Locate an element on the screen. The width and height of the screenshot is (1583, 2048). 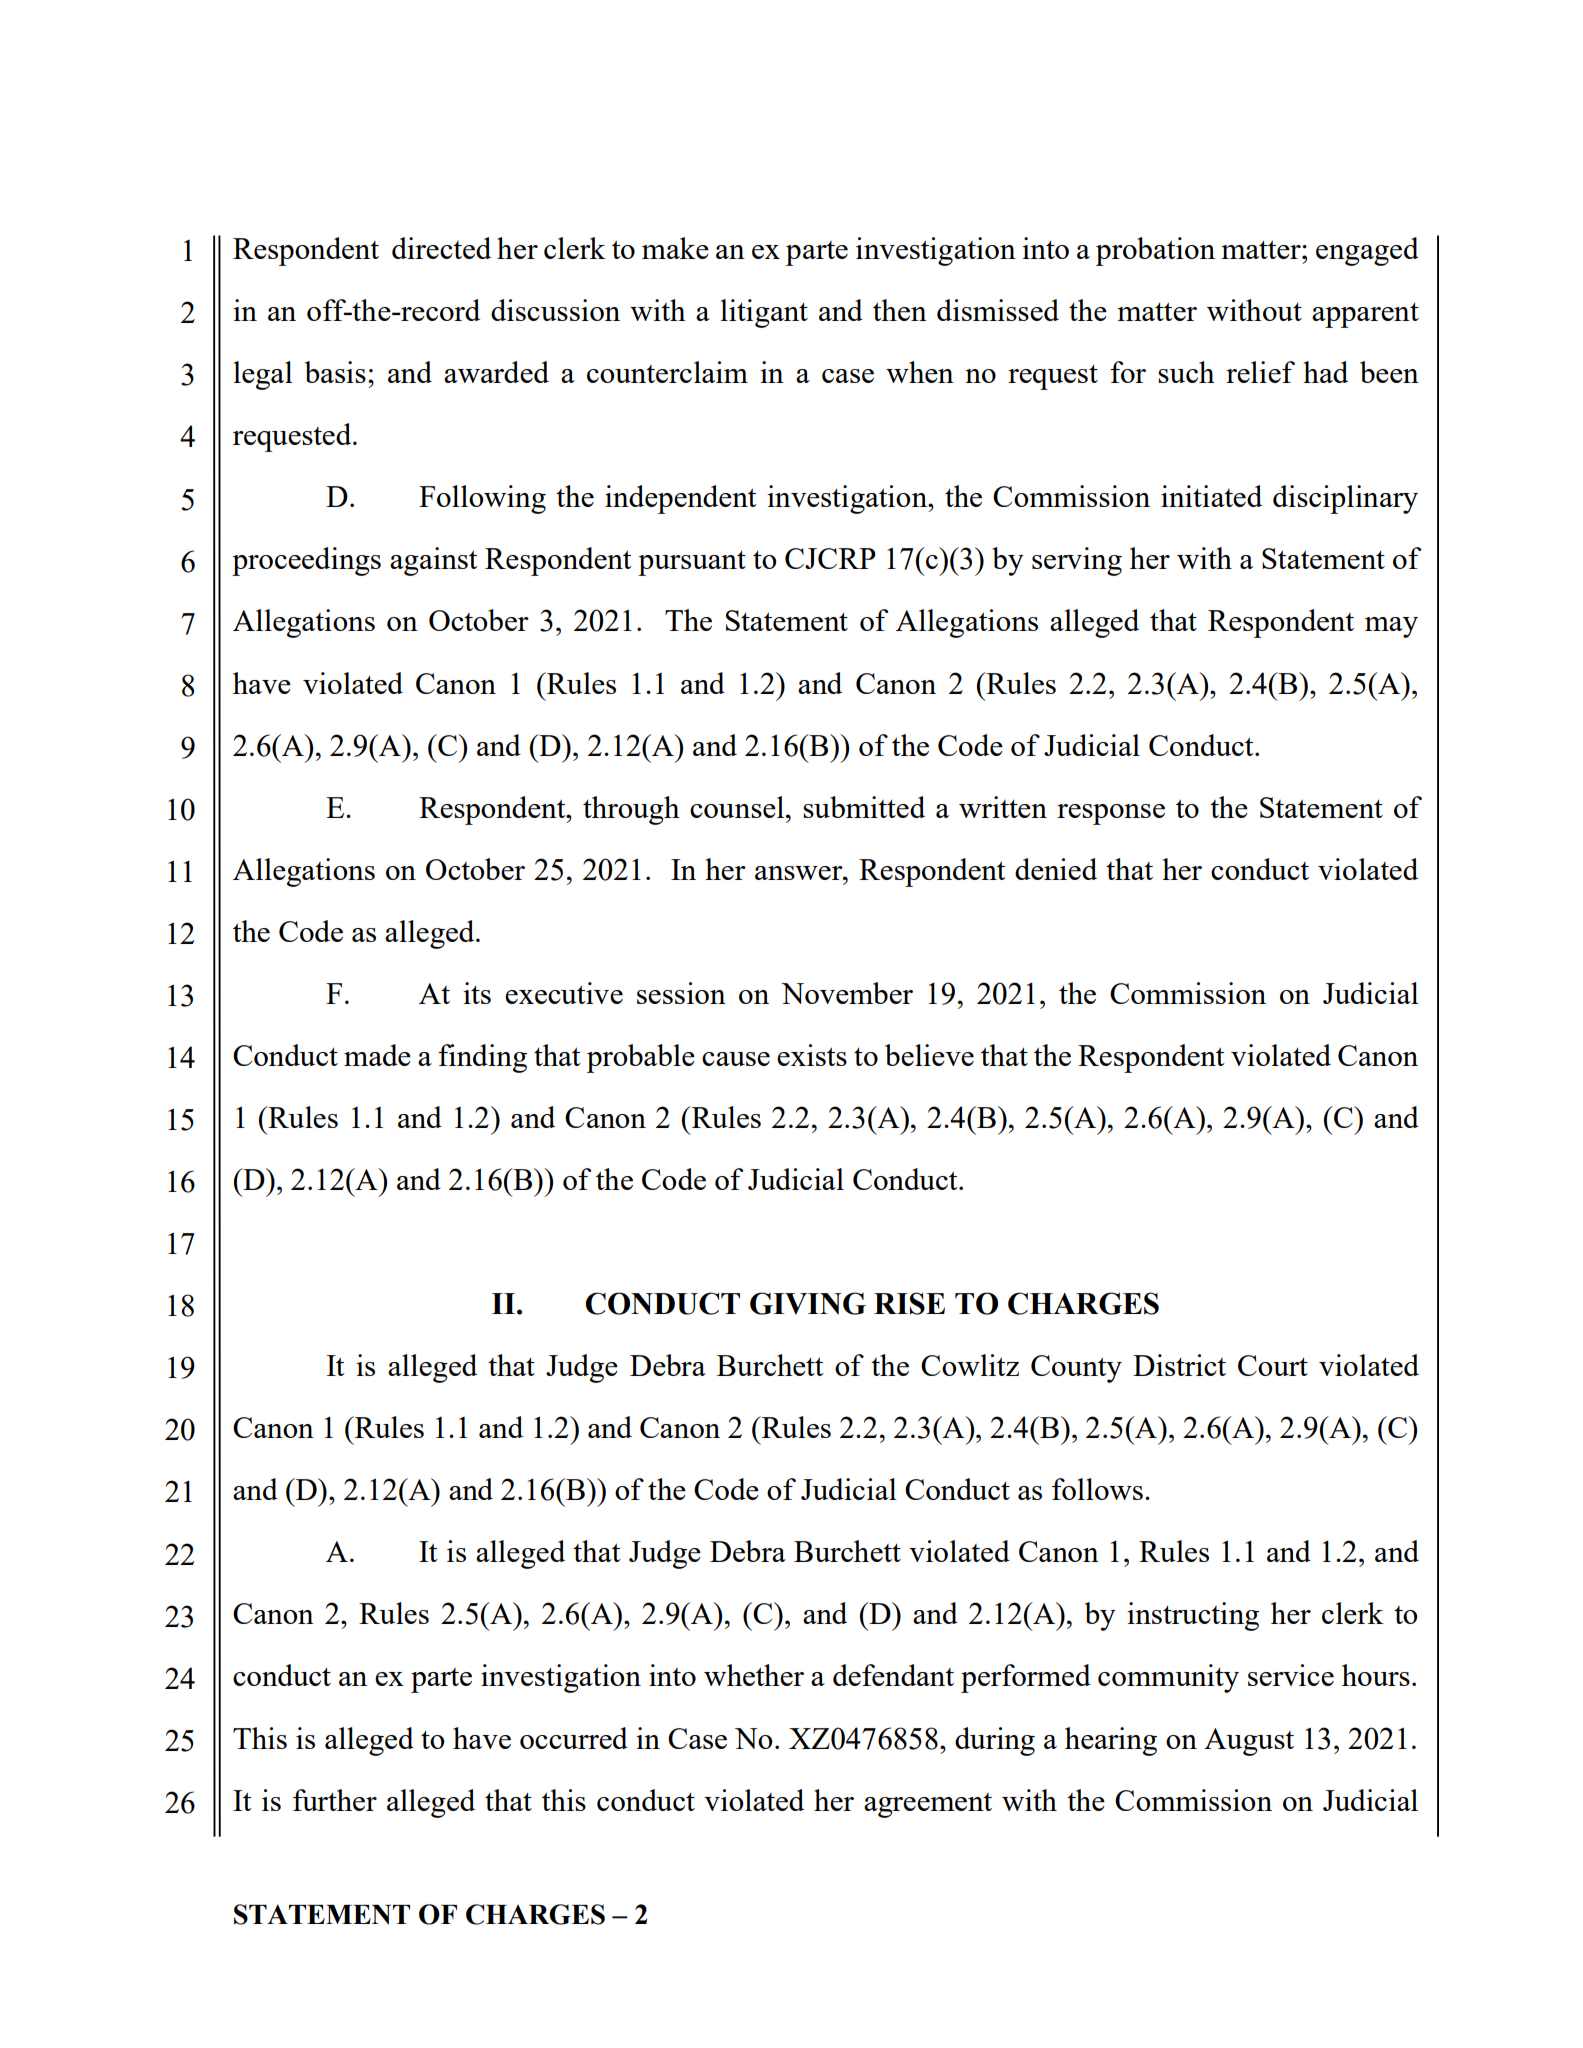
relief is located at coordinates (1260, 372).
